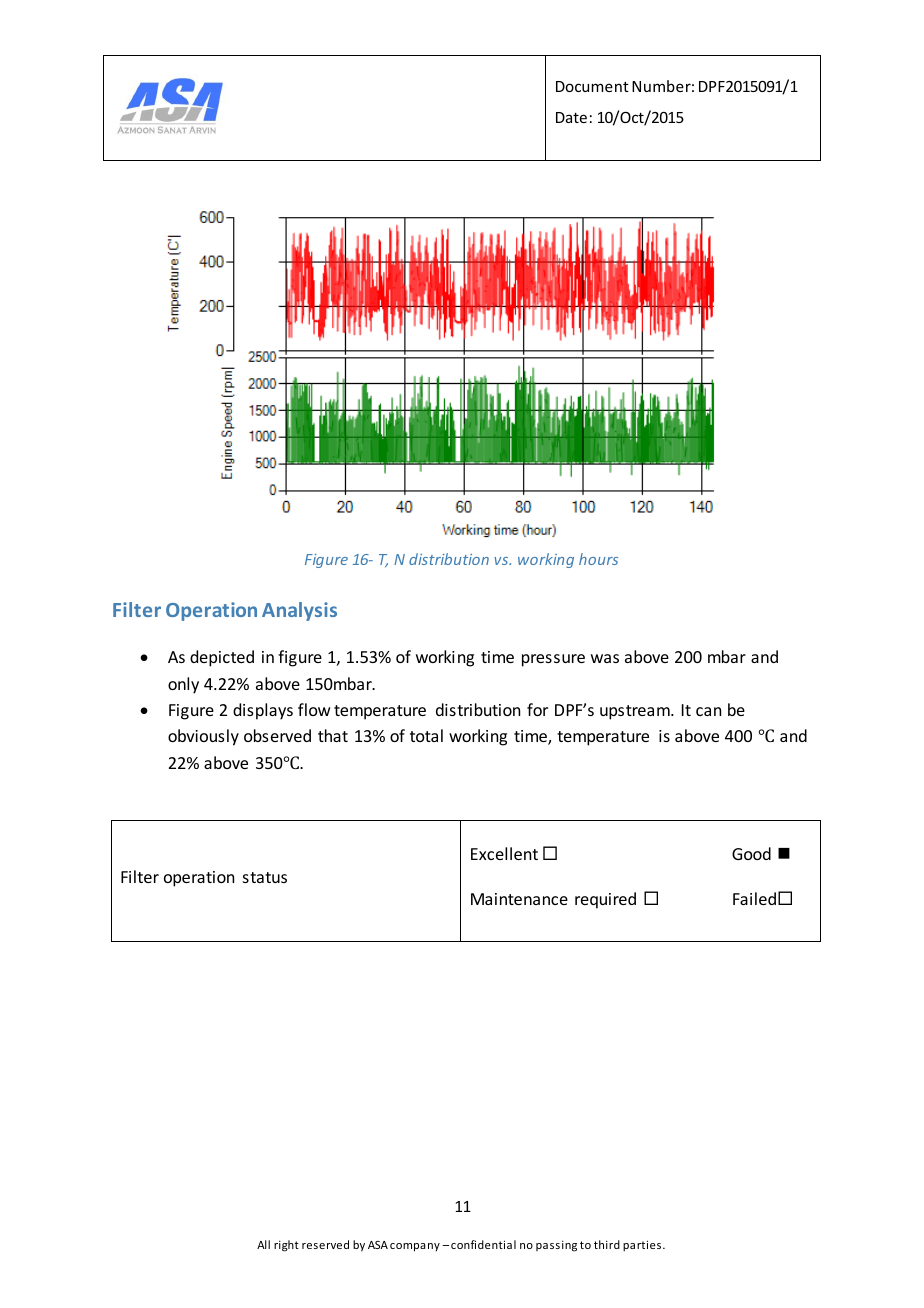 The width and height of the document is (924, 1308). Describe the element at coordinates (519, 899) in the document. I see `Maintenance` at that location.
